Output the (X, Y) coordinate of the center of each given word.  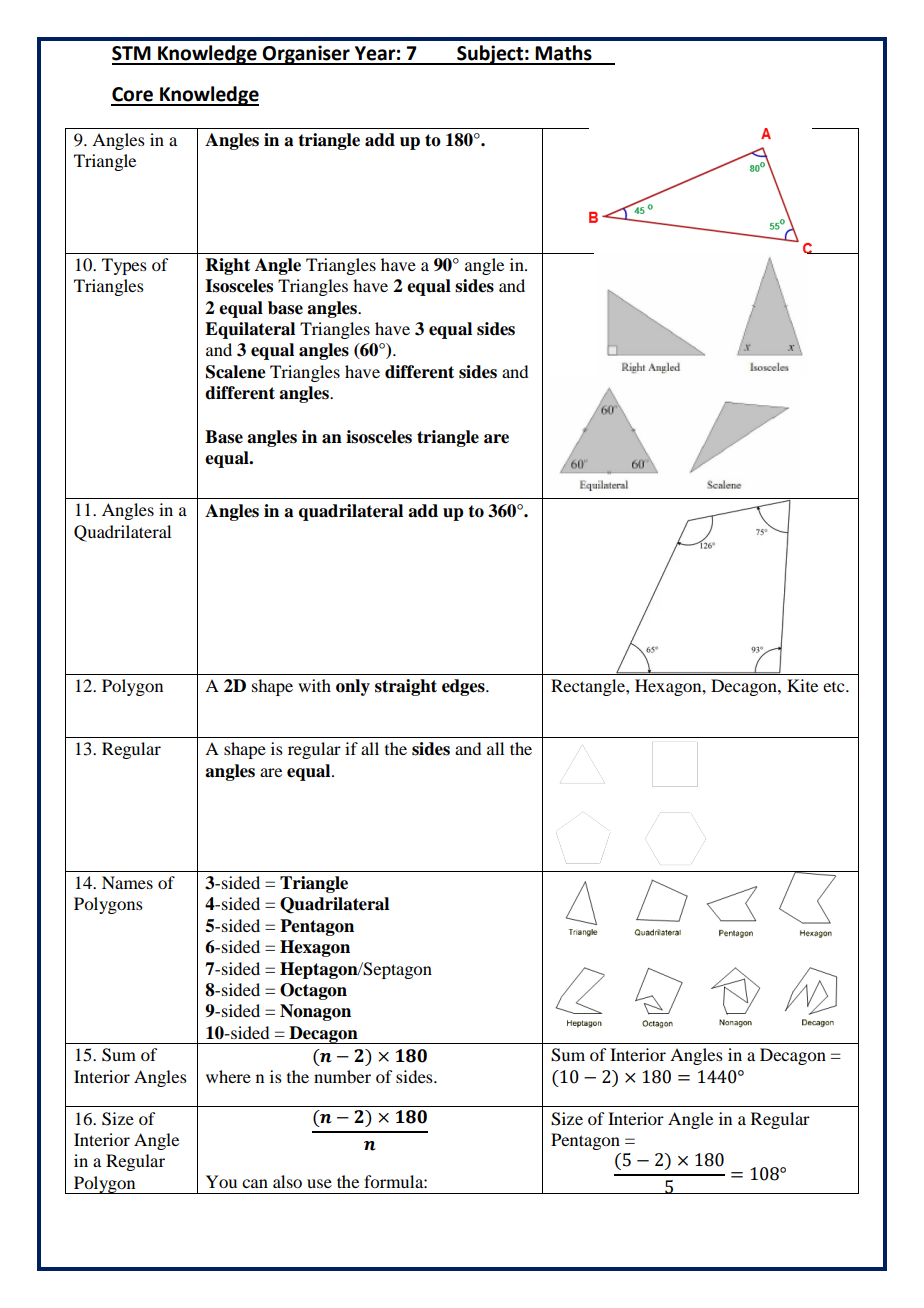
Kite (802, 685)
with (314, 685)
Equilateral (250, 330)
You (221, 1181)
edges (464, 687)
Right (228, 266)
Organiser (306, 55)
